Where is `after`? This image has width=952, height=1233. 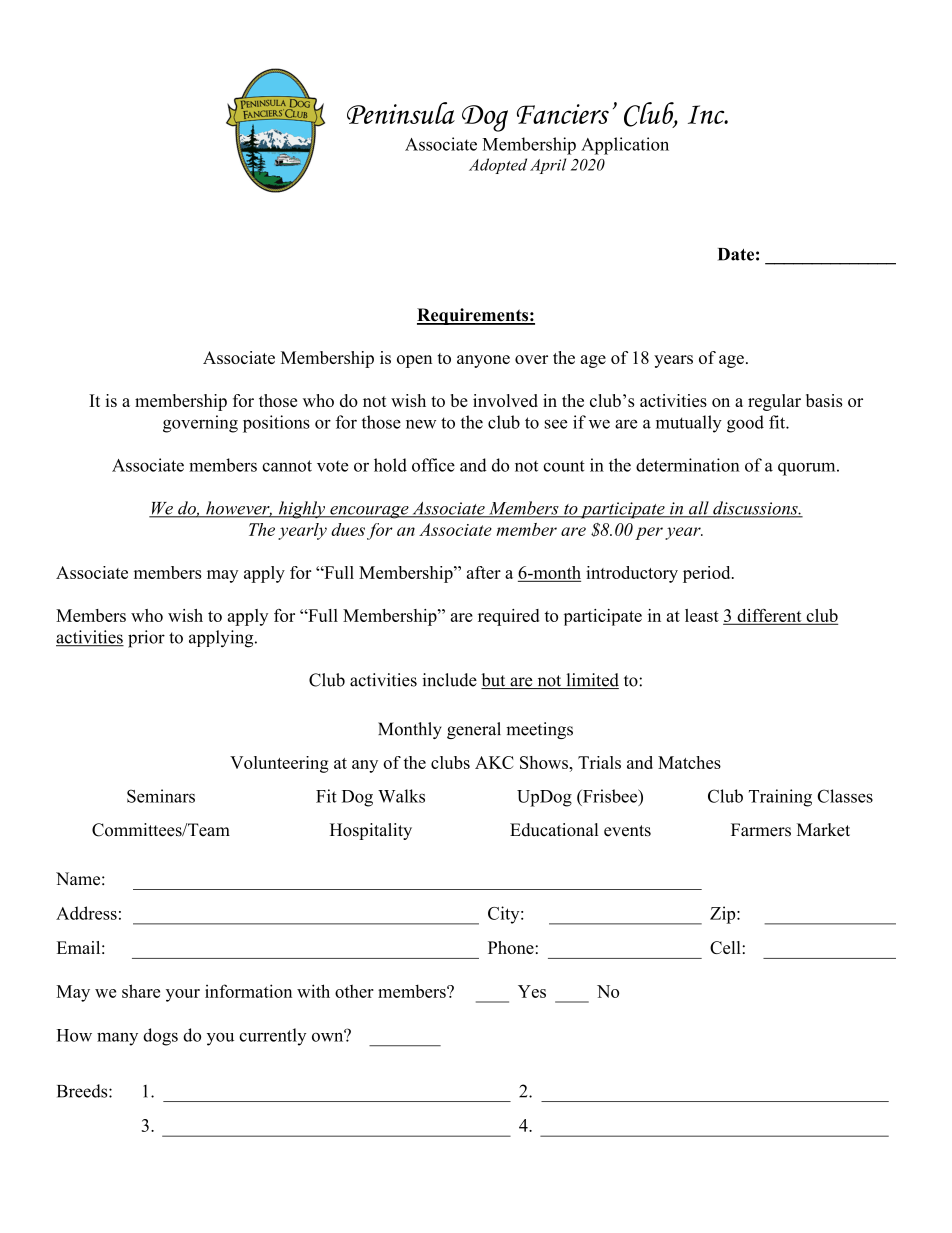 after is located at coordinates (484, 572).
